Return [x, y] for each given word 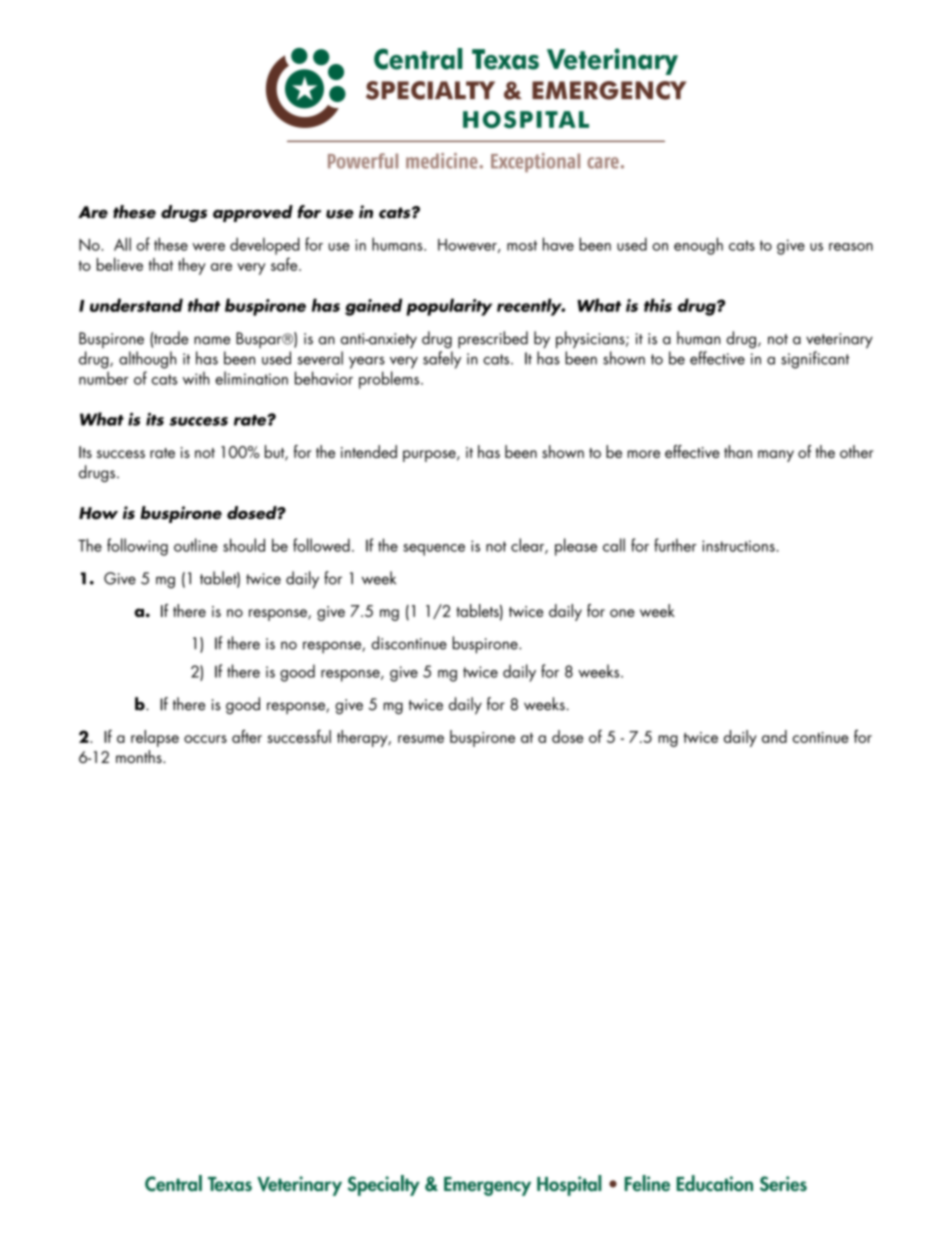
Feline [647, 1183]
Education [715, 1183]
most [522, 245]
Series [783, 1184]
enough [698, 246]
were [208, 247]
